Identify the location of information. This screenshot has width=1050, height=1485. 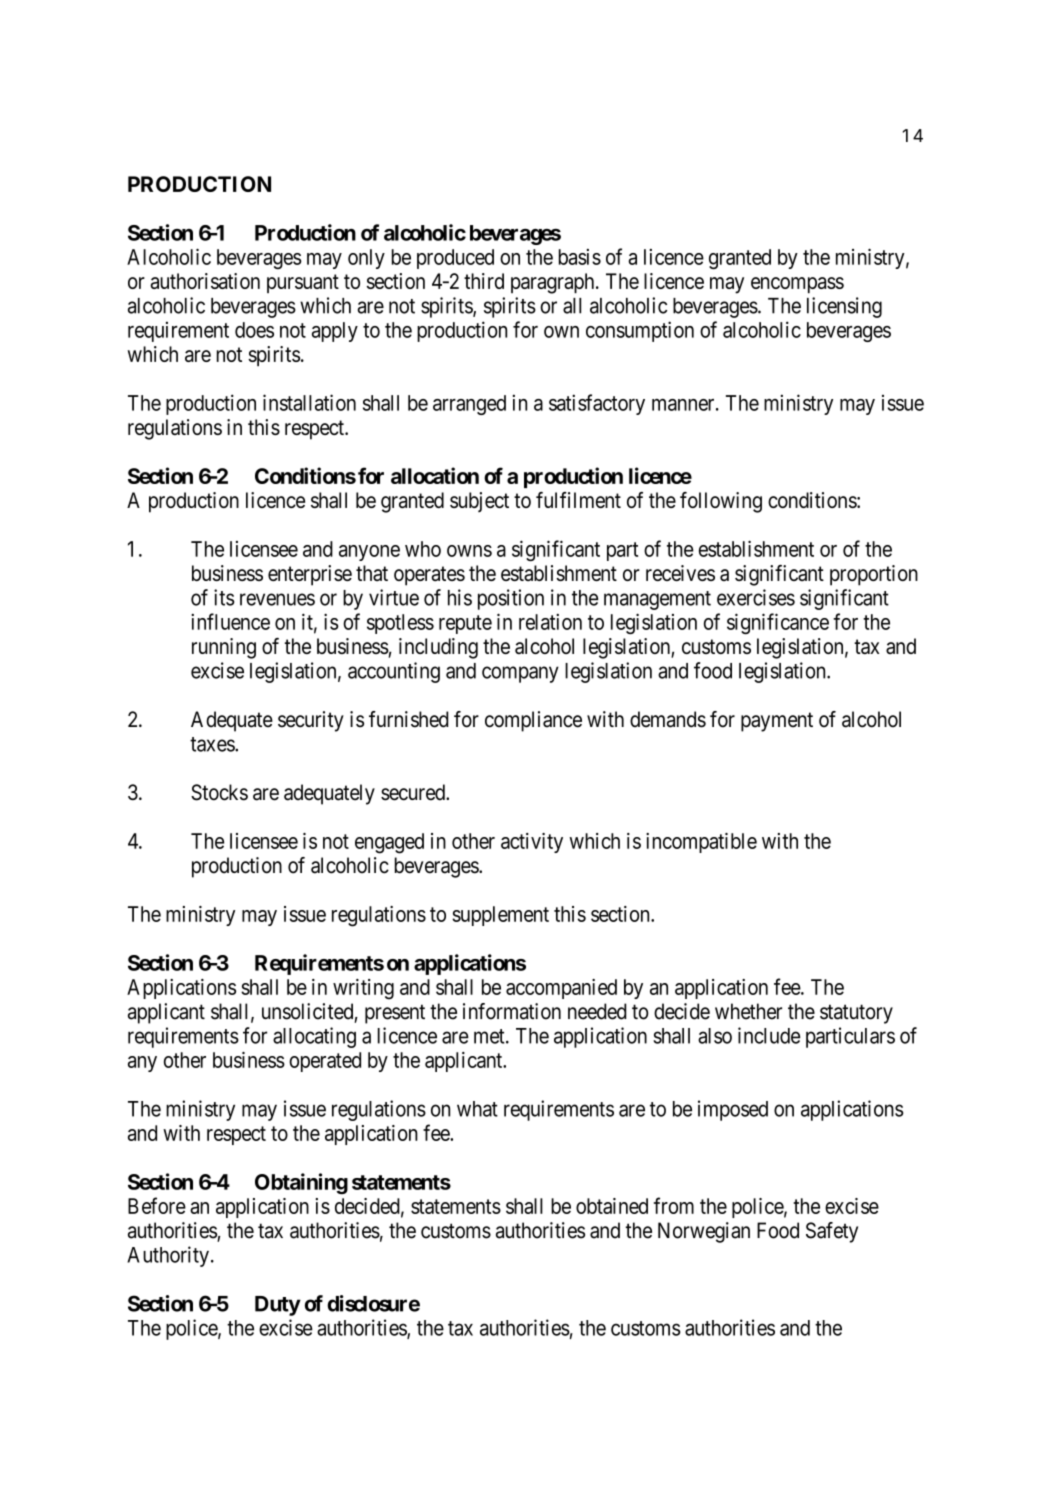
(512, 1011).
